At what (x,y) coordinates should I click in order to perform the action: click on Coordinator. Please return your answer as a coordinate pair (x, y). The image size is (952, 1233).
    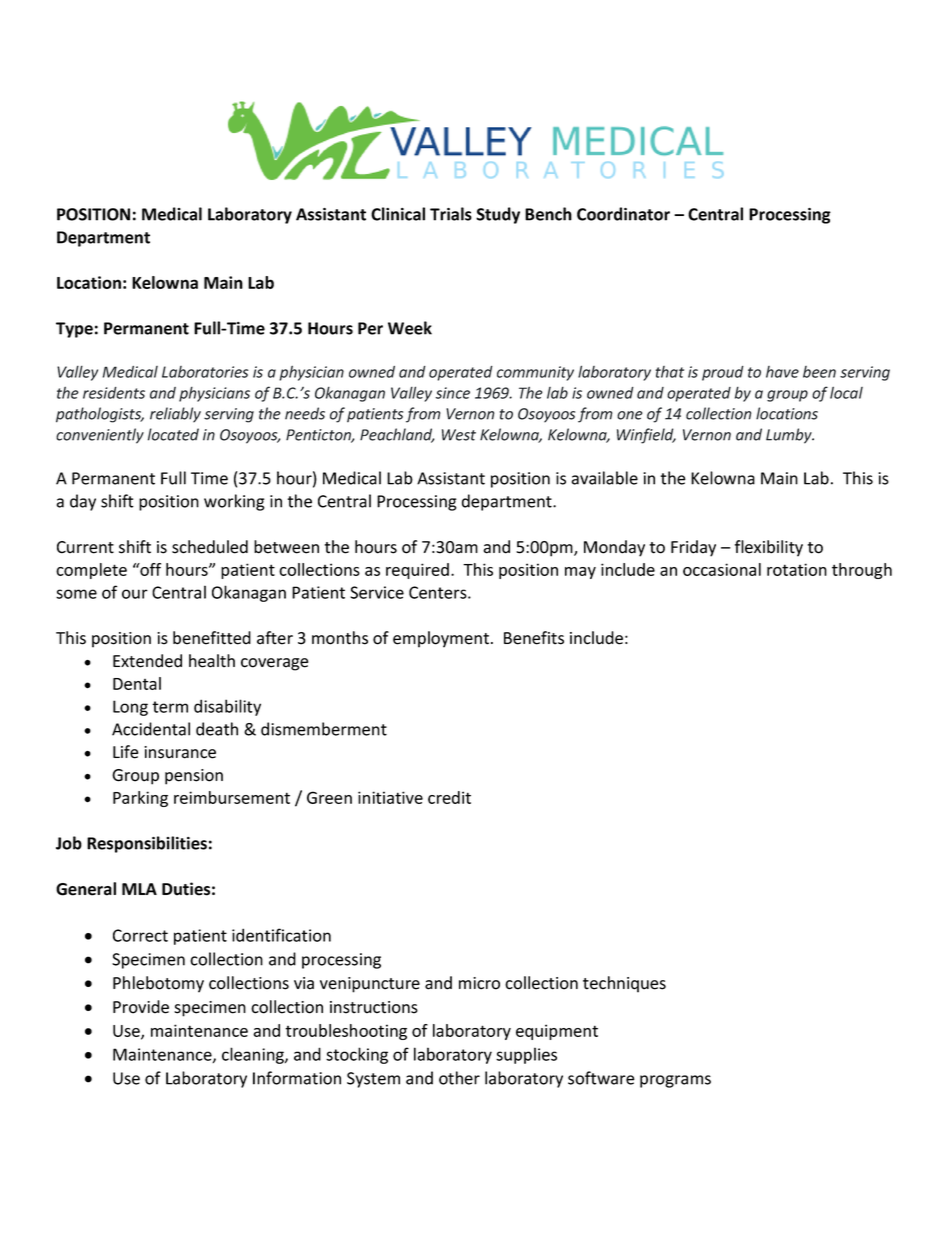
    Looking at the image, I should click on (623, 214).
